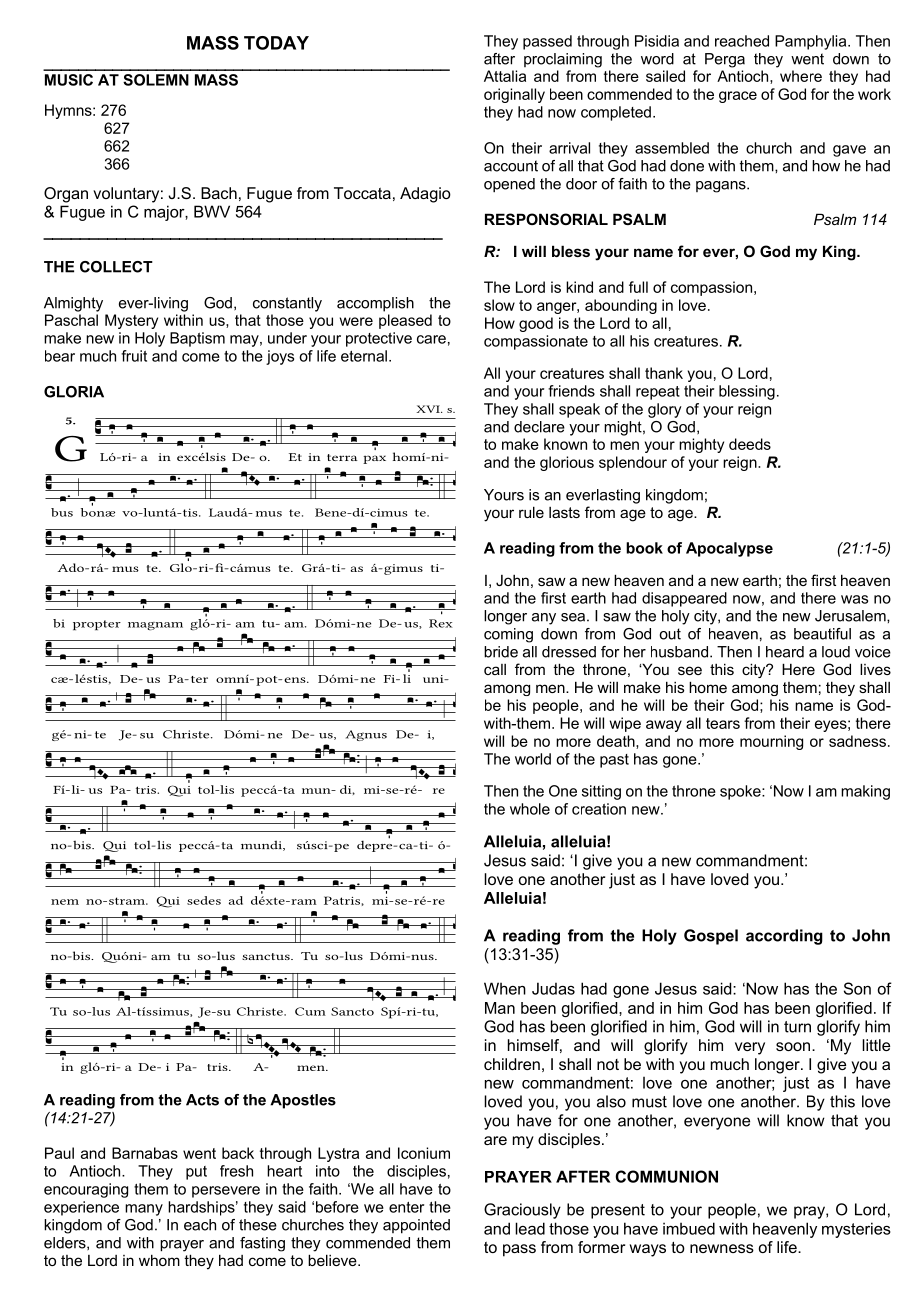 The width and height of the document is (924, 1308). I want to click on originally, so click(514, 95).
